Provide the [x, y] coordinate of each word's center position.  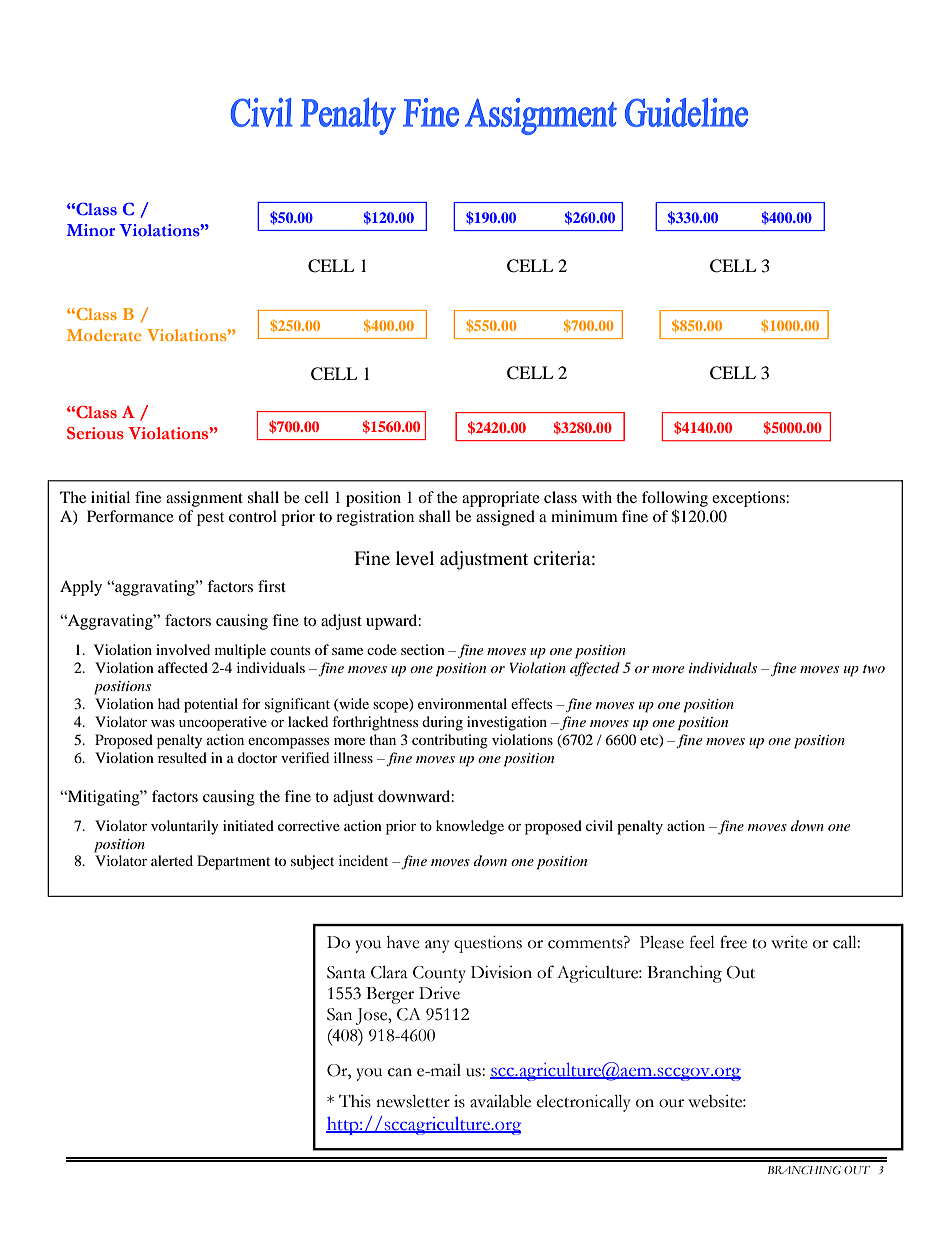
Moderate [104, 335]
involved [183, 649]
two [874, 669]
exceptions [749, 499]
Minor [91, 230]
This [355, 1101]
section [423, 649]
